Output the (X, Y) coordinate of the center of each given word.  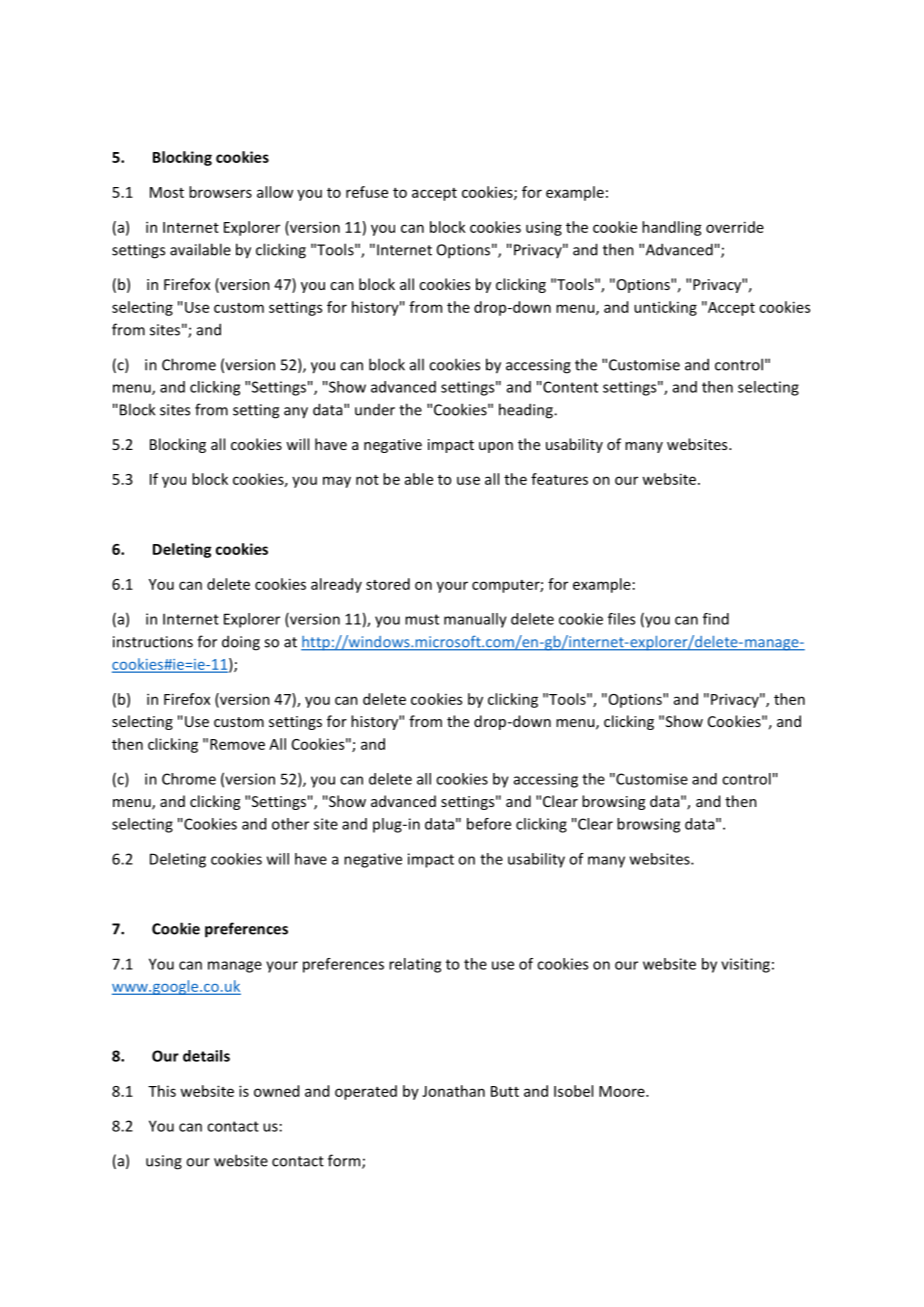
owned (276, 1091)
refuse (367, 192)
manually (475, 620)
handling (672, 228)
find (716, 619)
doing (241, 643)
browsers (220, 192)
